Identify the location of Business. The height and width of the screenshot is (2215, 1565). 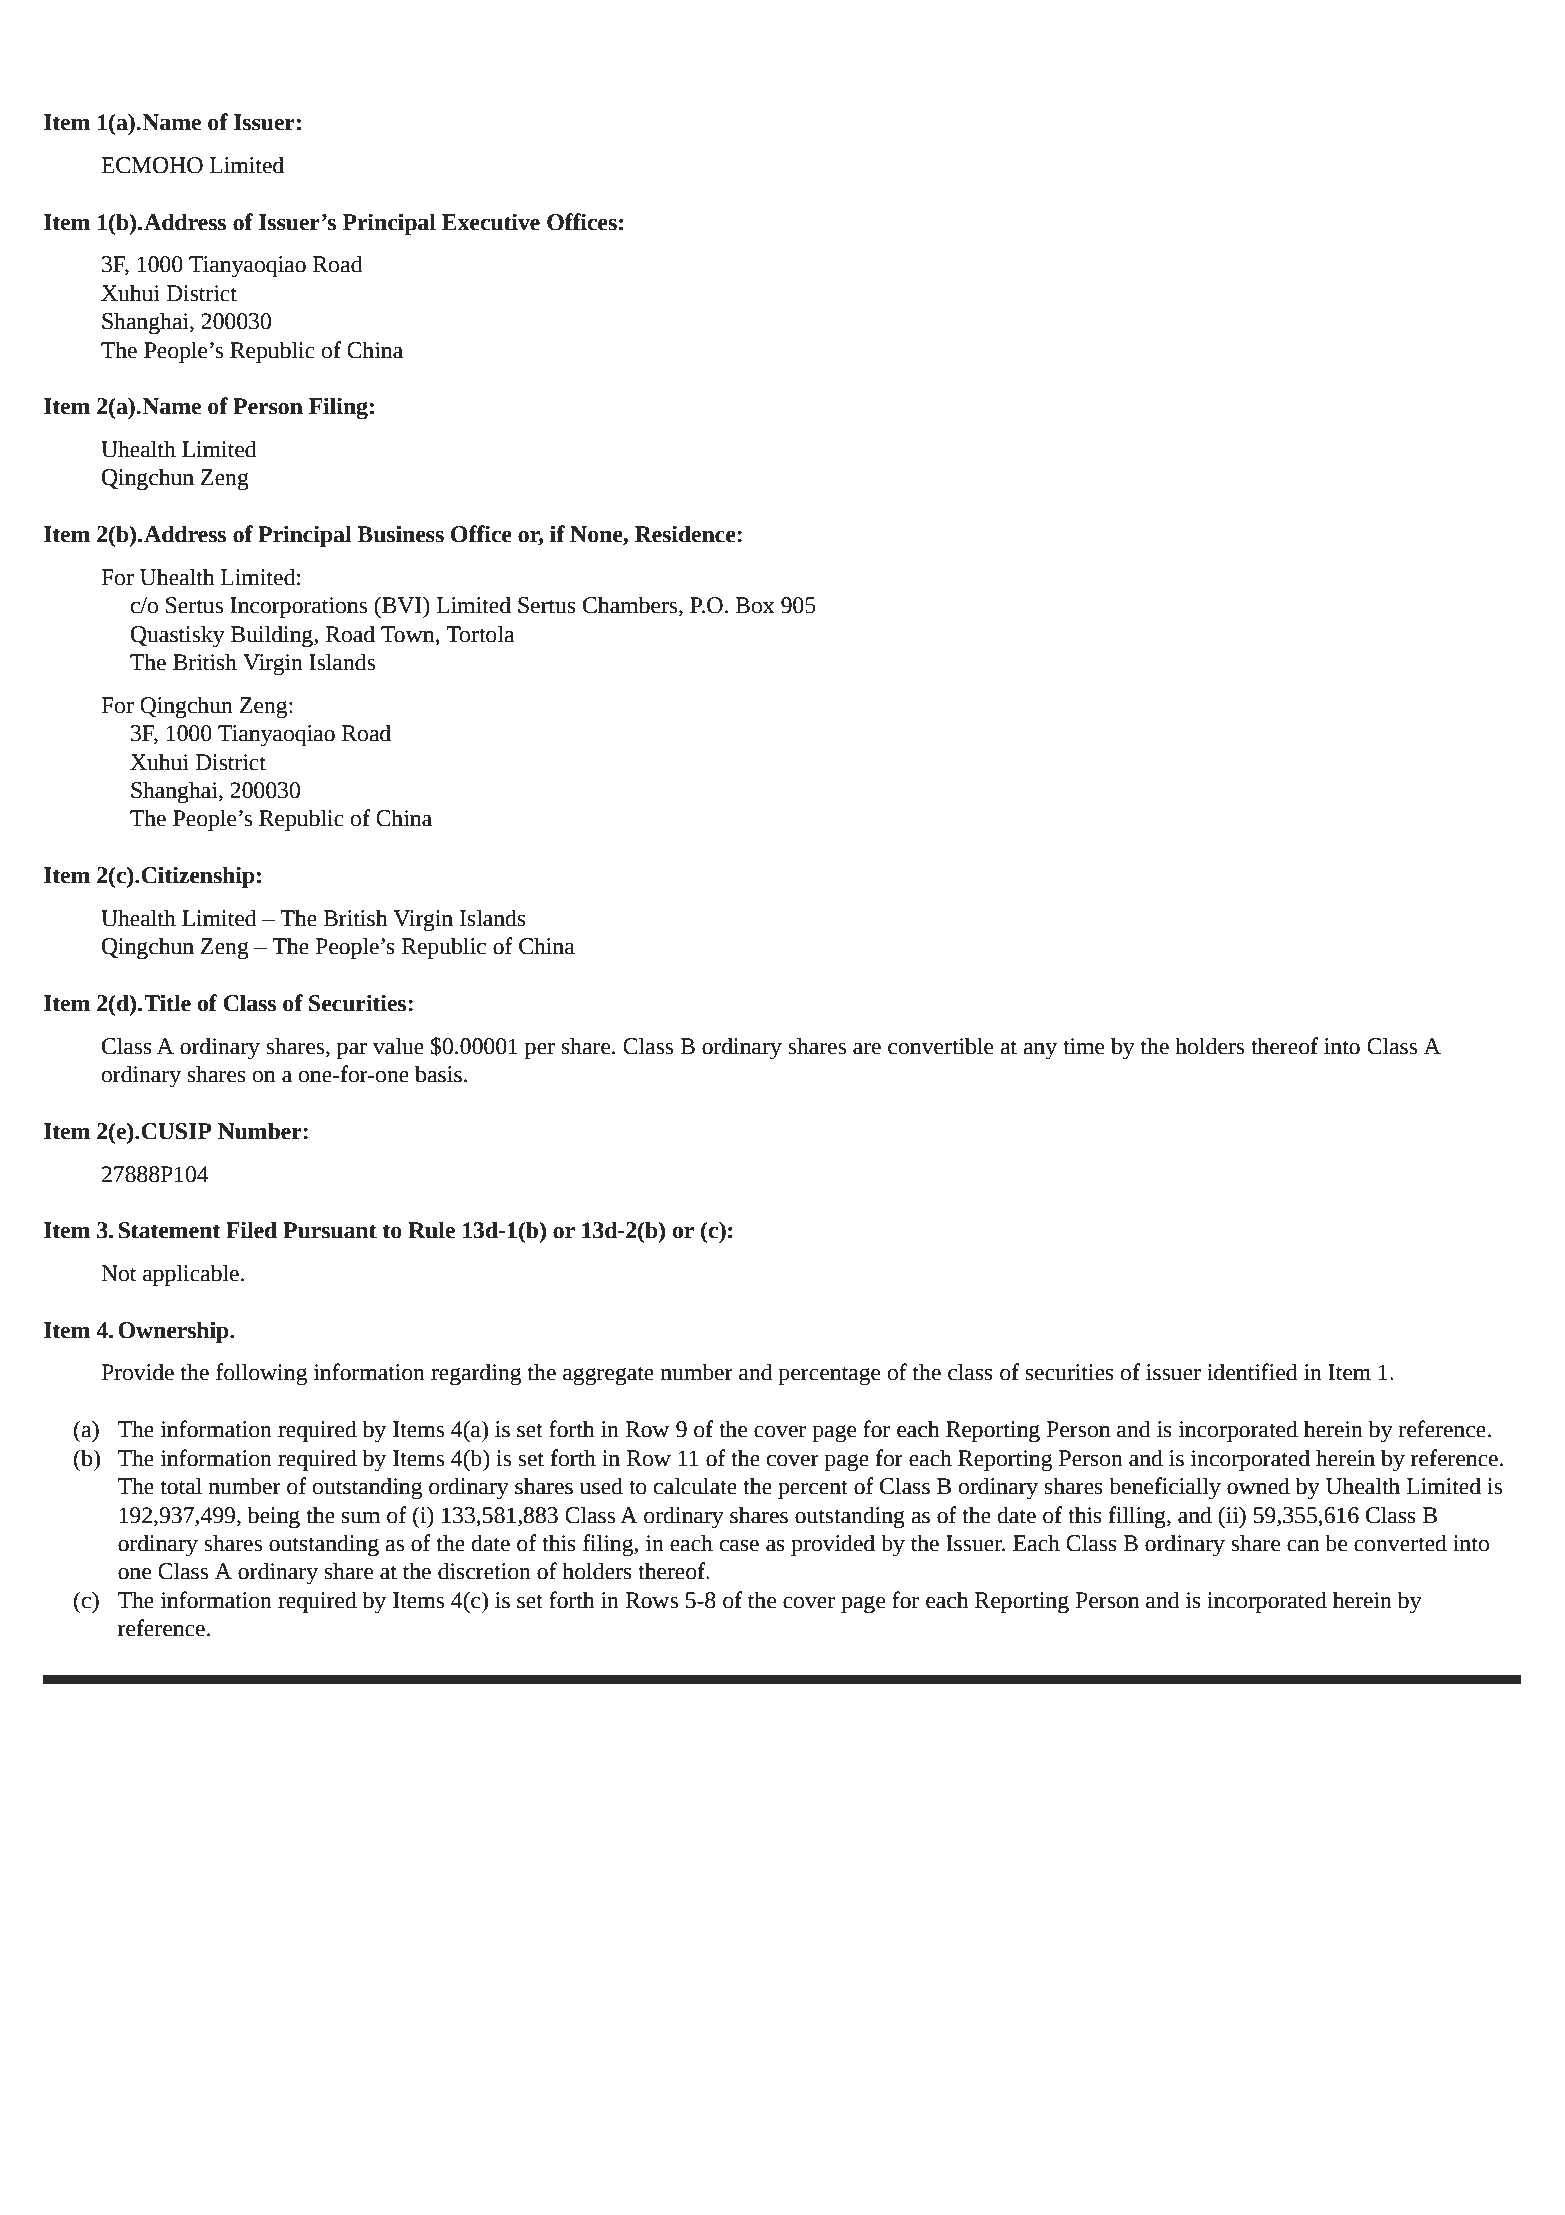
(400, 534).
